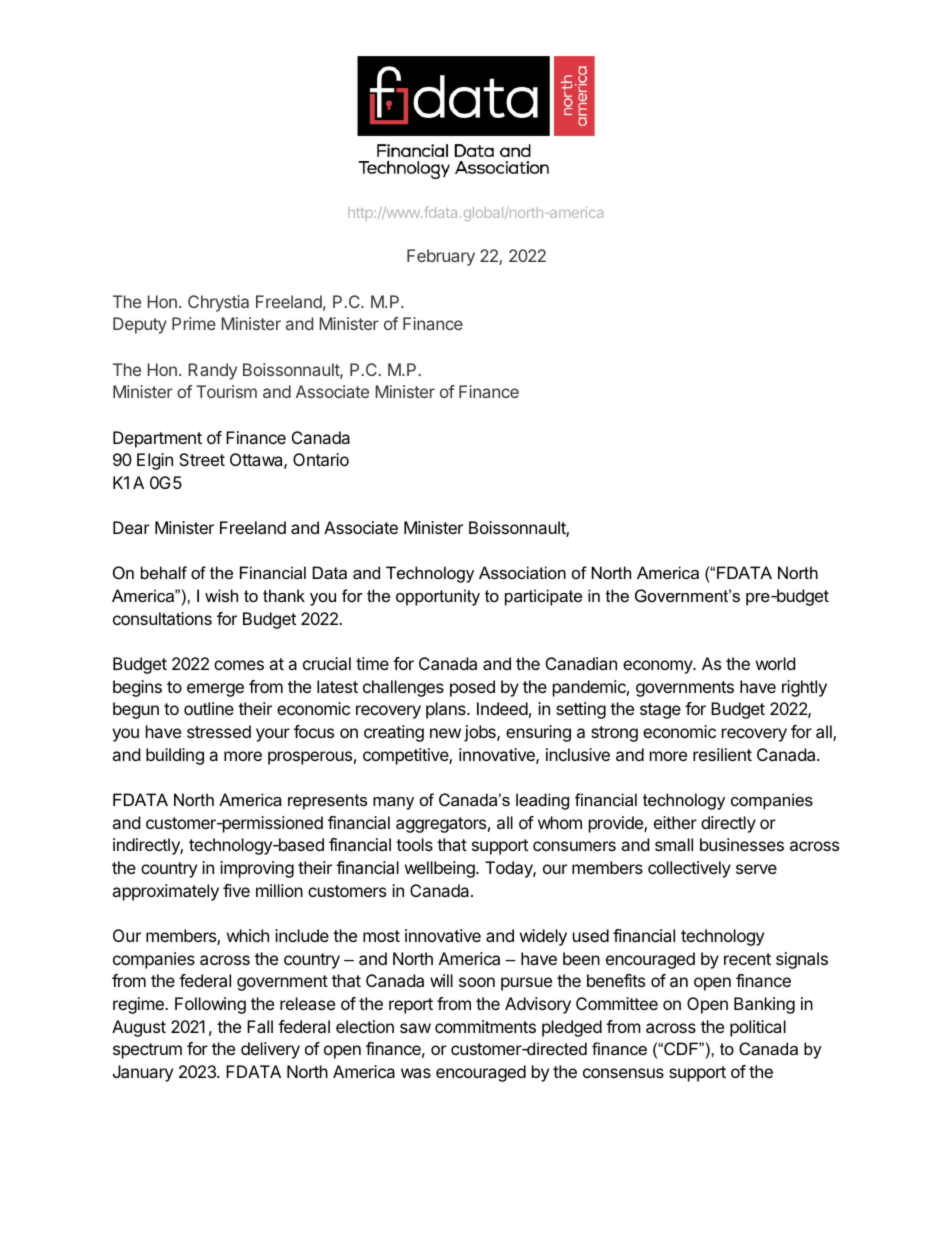 Image resolution: width=952 pixels, height=1233 pixels. Describe the element at coordinates (522, 572) in the page. I see `Association` at that location.
